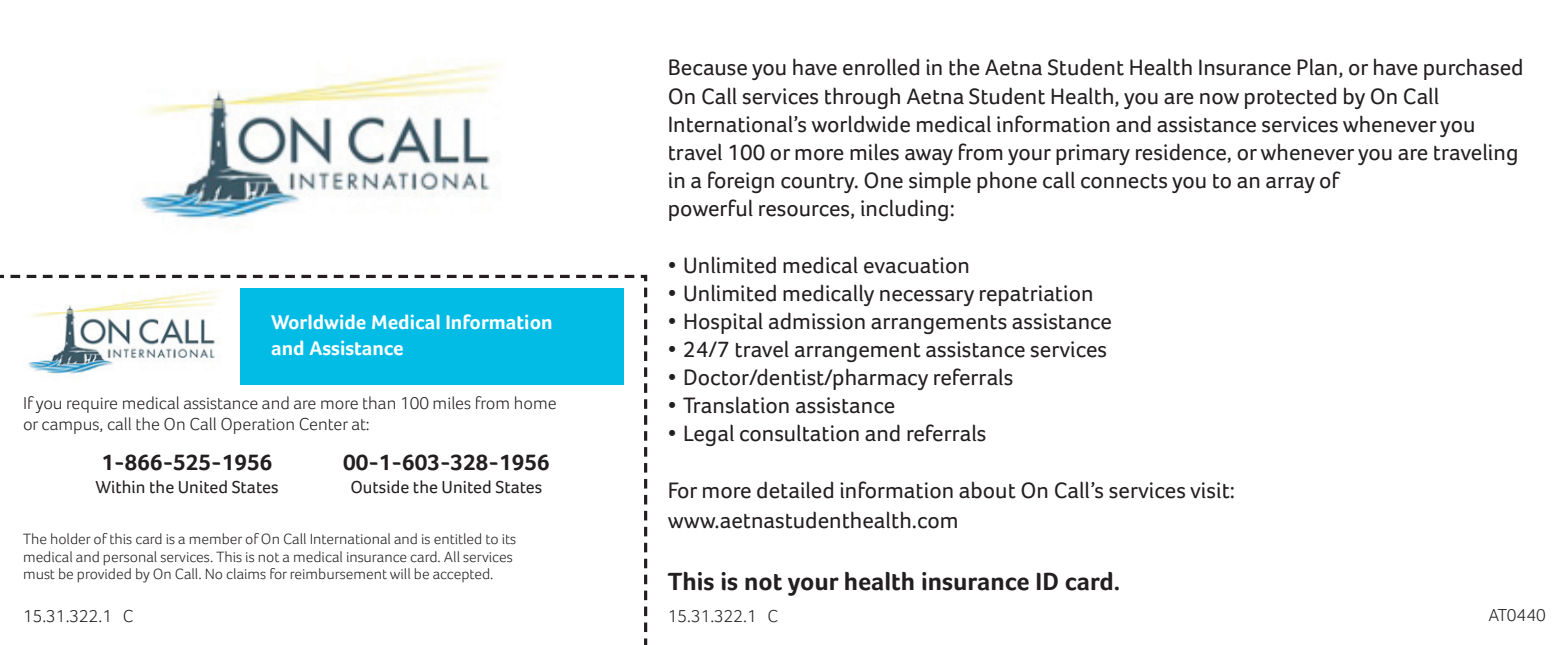 The height and width of the image is (645, 1568). I want to click on evacuation, so click(916, 265).
